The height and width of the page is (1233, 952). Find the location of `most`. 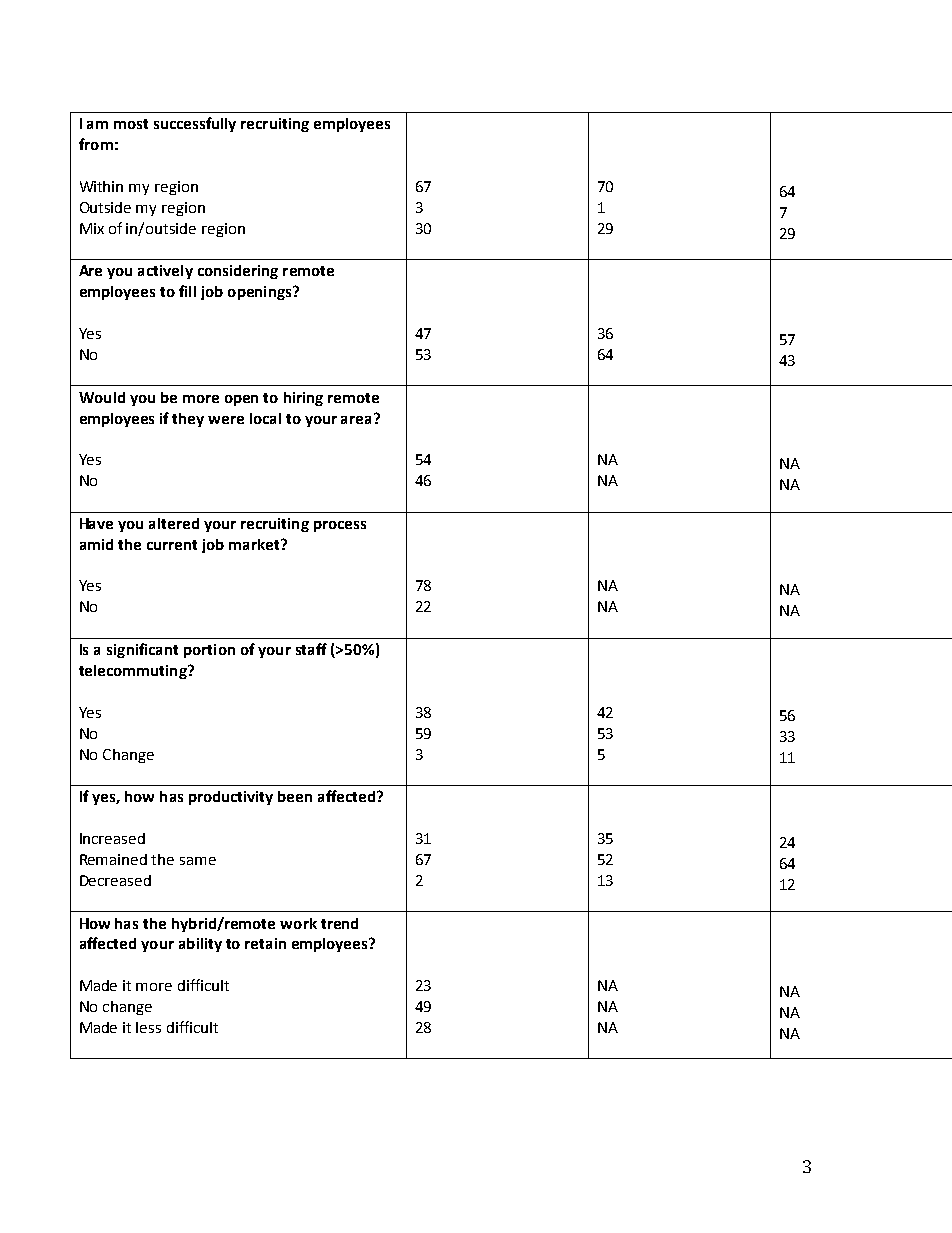

most is located at coordinates (131, 124).
